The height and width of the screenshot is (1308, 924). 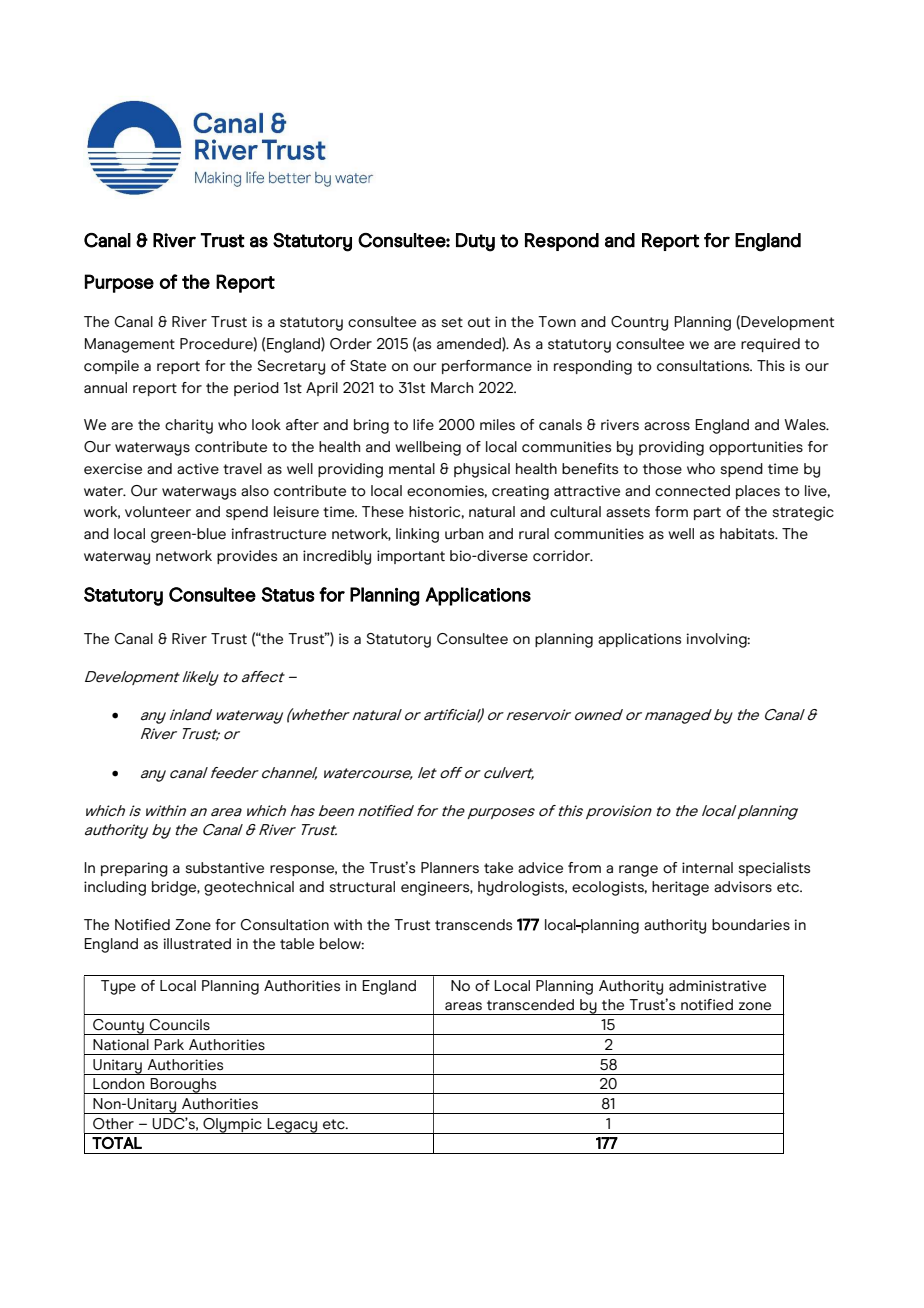 I want to click on Planners, so click(x=450, y=868).
